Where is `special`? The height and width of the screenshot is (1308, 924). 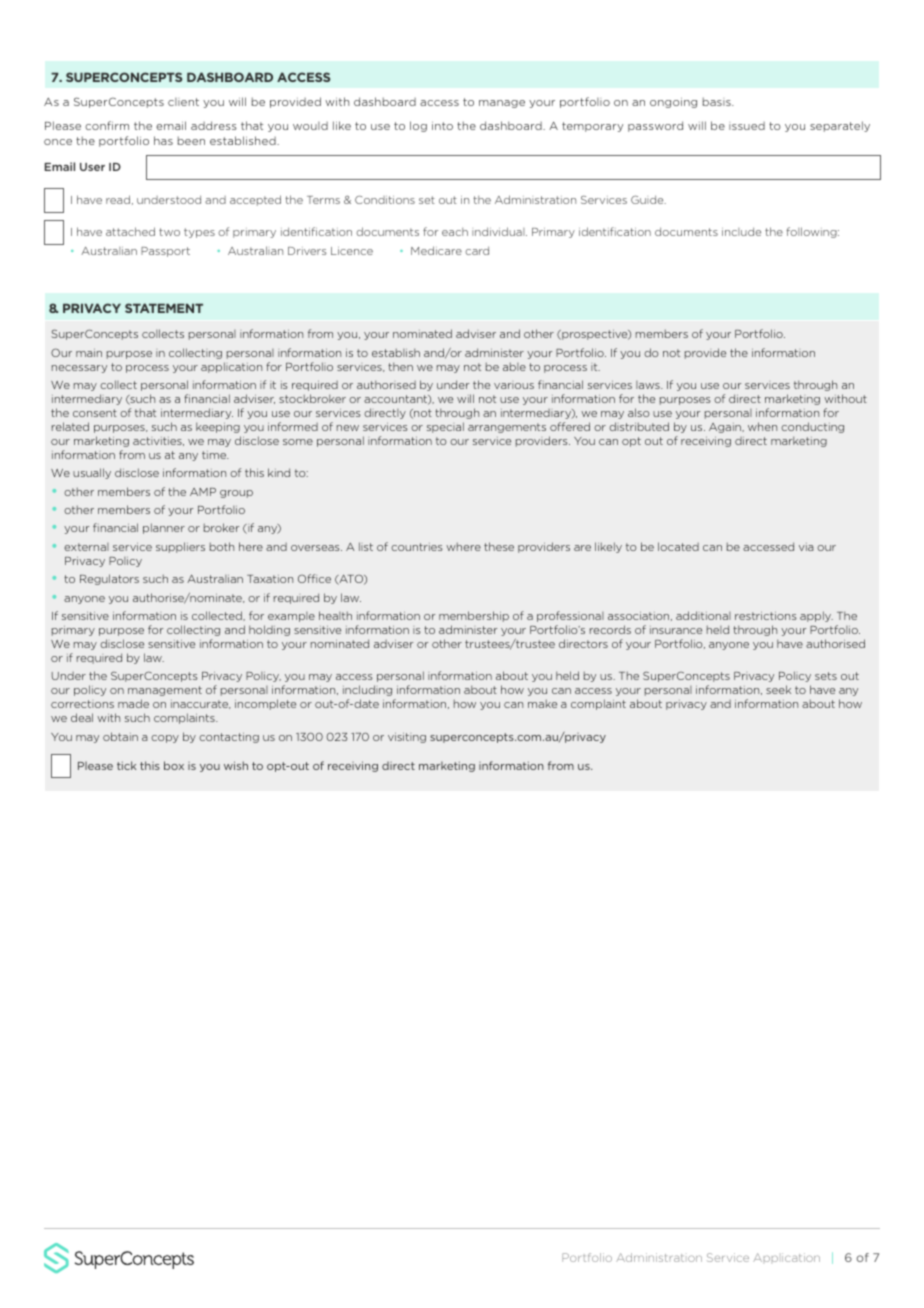 special is located at coordinates (445, 427).
